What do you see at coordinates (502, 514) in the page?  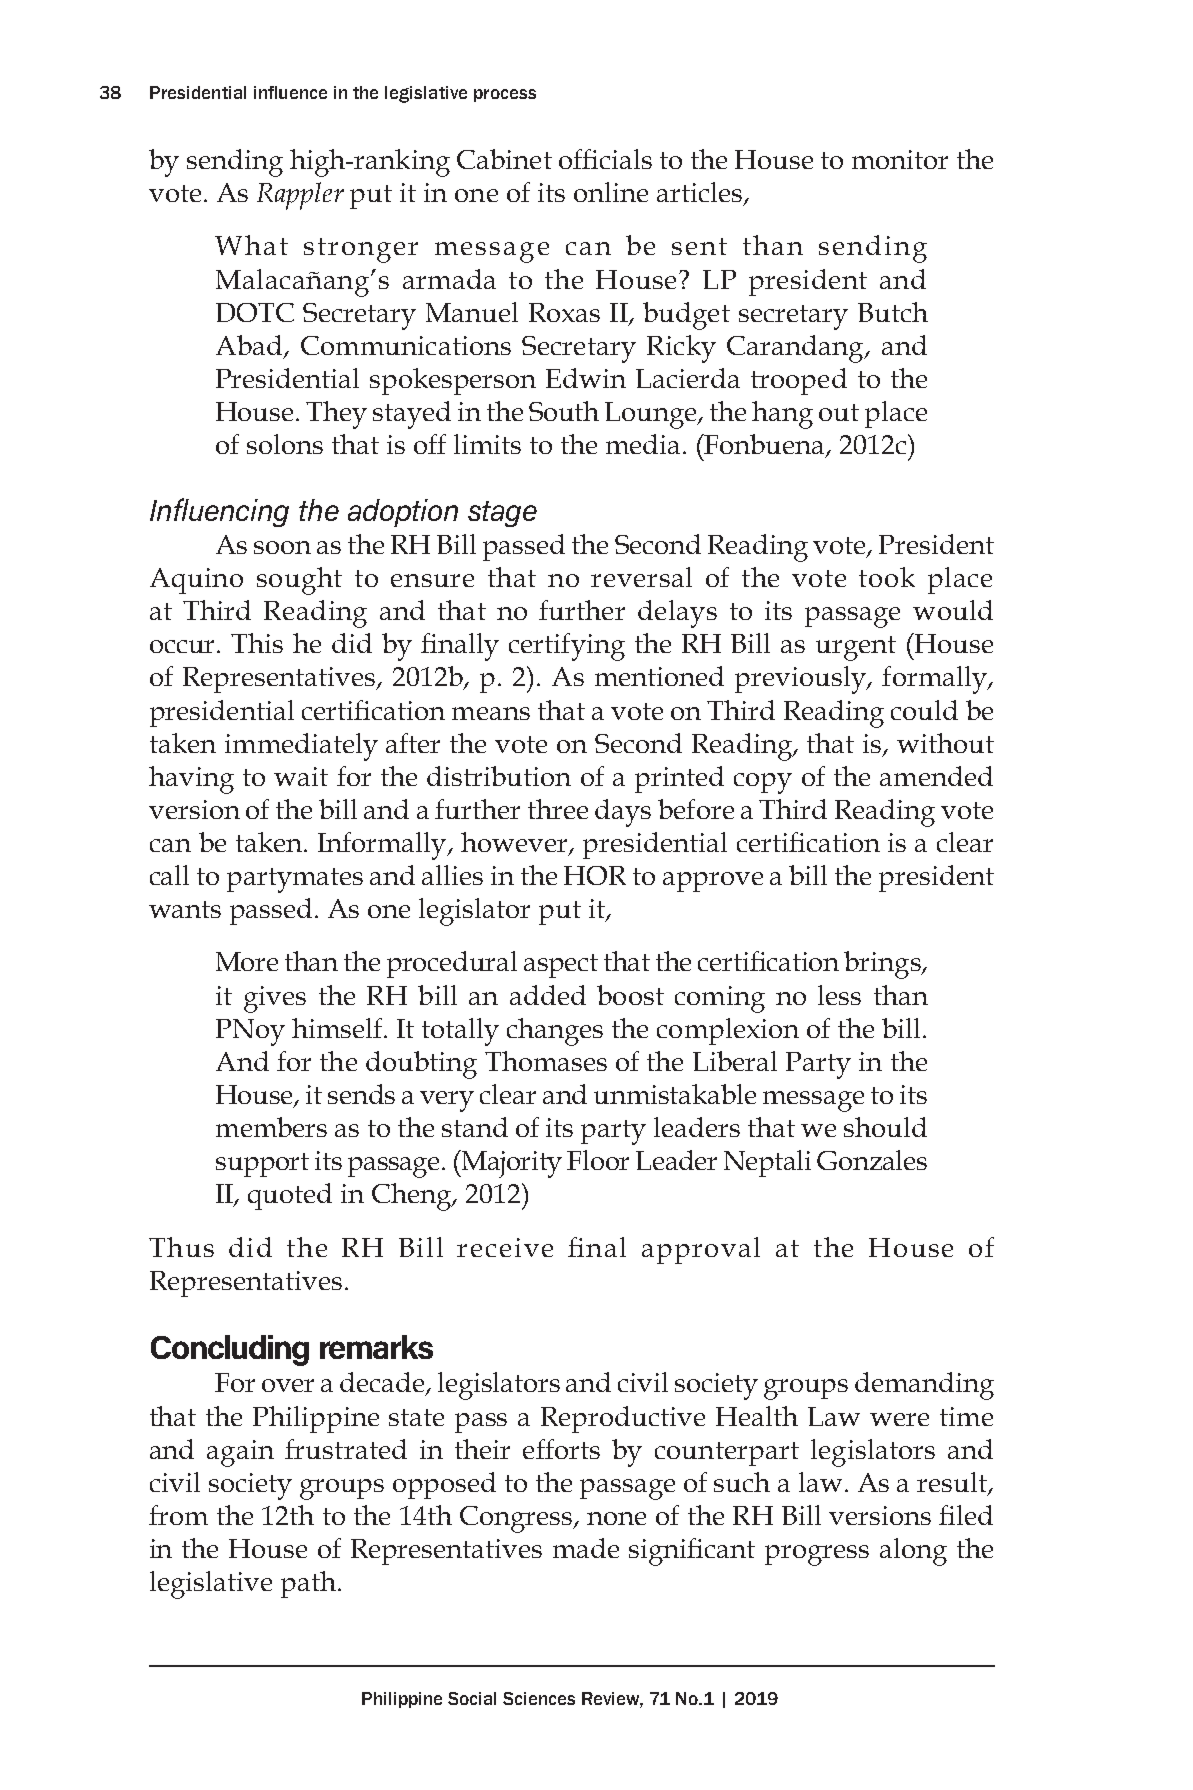 I see `stage` at bounding box center [502, 514].
